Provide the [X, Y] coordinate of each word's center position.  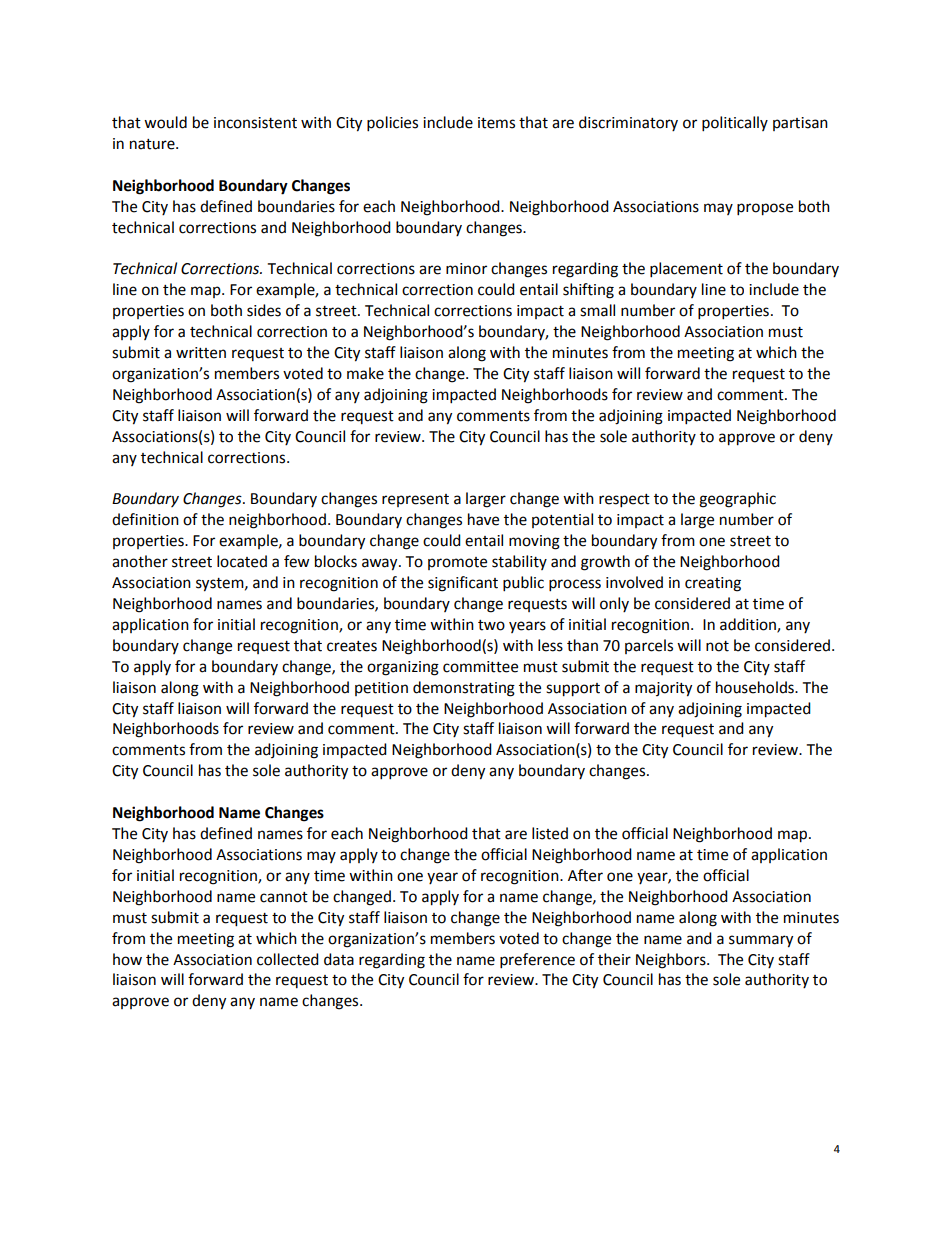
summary [761, 941]
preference [537, 961]
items [496, 123]
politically [735, 124]
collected [288, 959]
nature [153, 144]
